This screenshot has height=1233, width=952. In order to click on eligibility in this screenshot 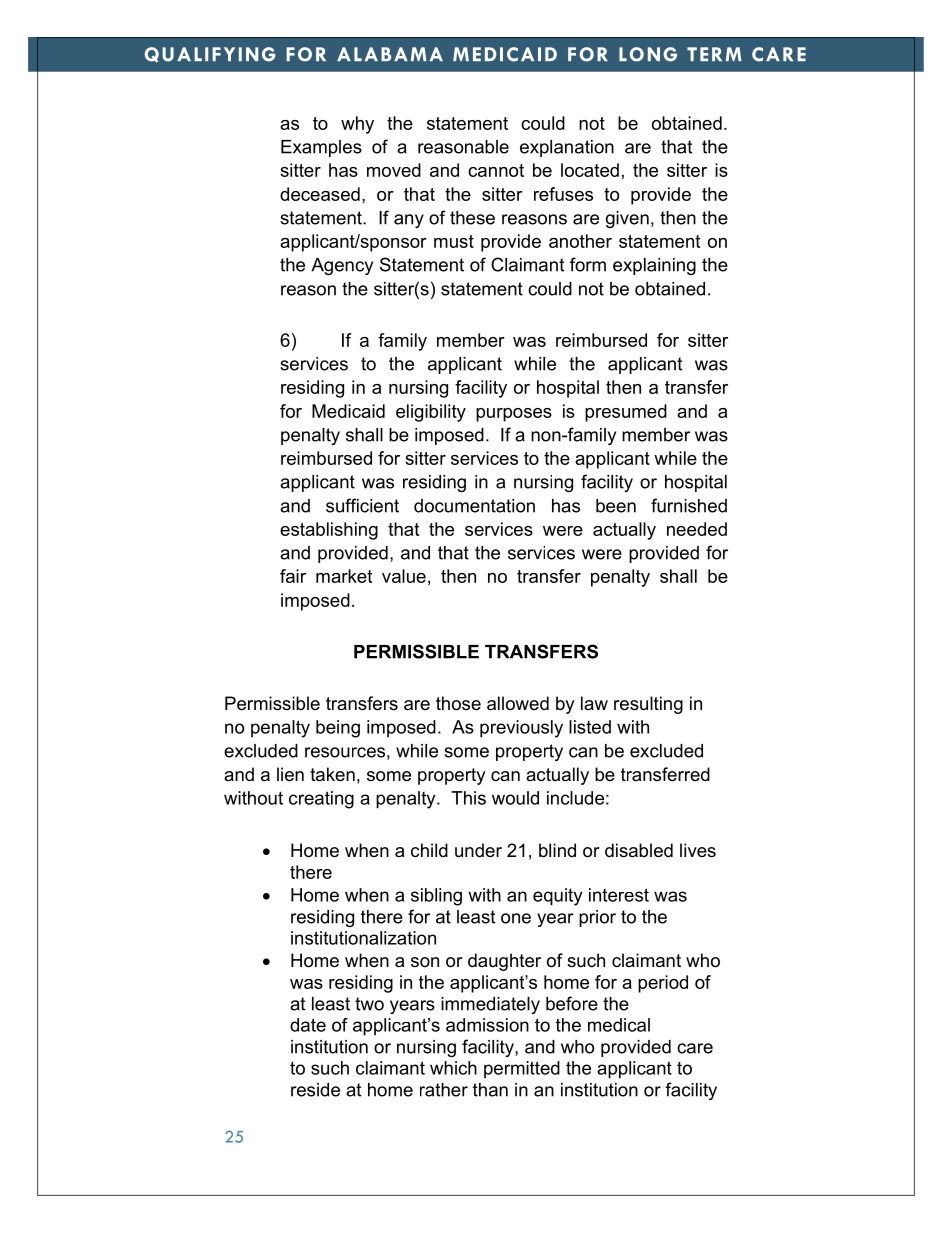, I will do `click(431, 413)`.
